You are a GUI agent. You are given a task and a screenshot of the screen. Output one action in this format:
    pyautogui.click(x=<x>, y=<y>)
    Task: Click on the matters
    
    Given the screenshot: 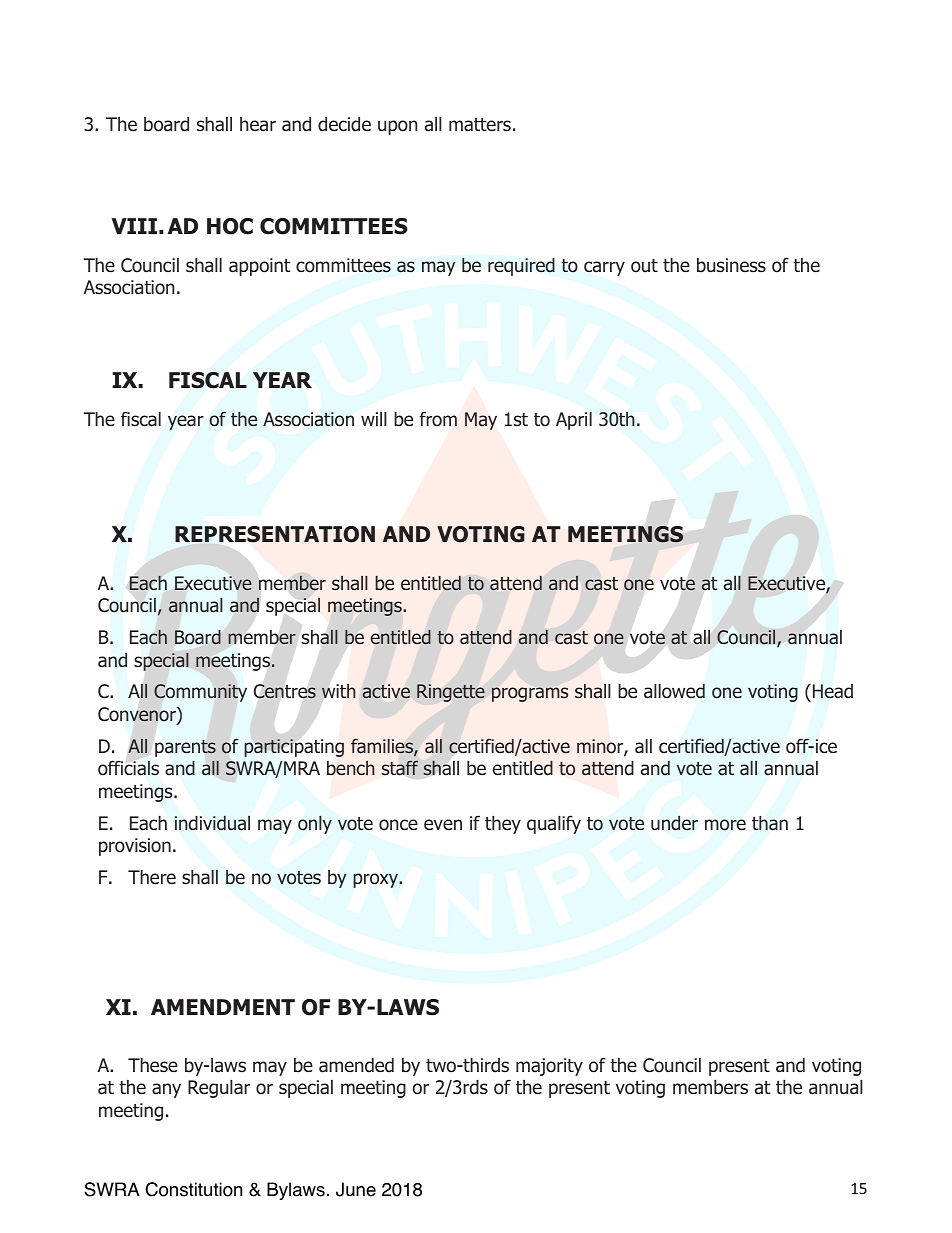 What is the action you would take?
    pyautogui.click(x=480, y=125)
